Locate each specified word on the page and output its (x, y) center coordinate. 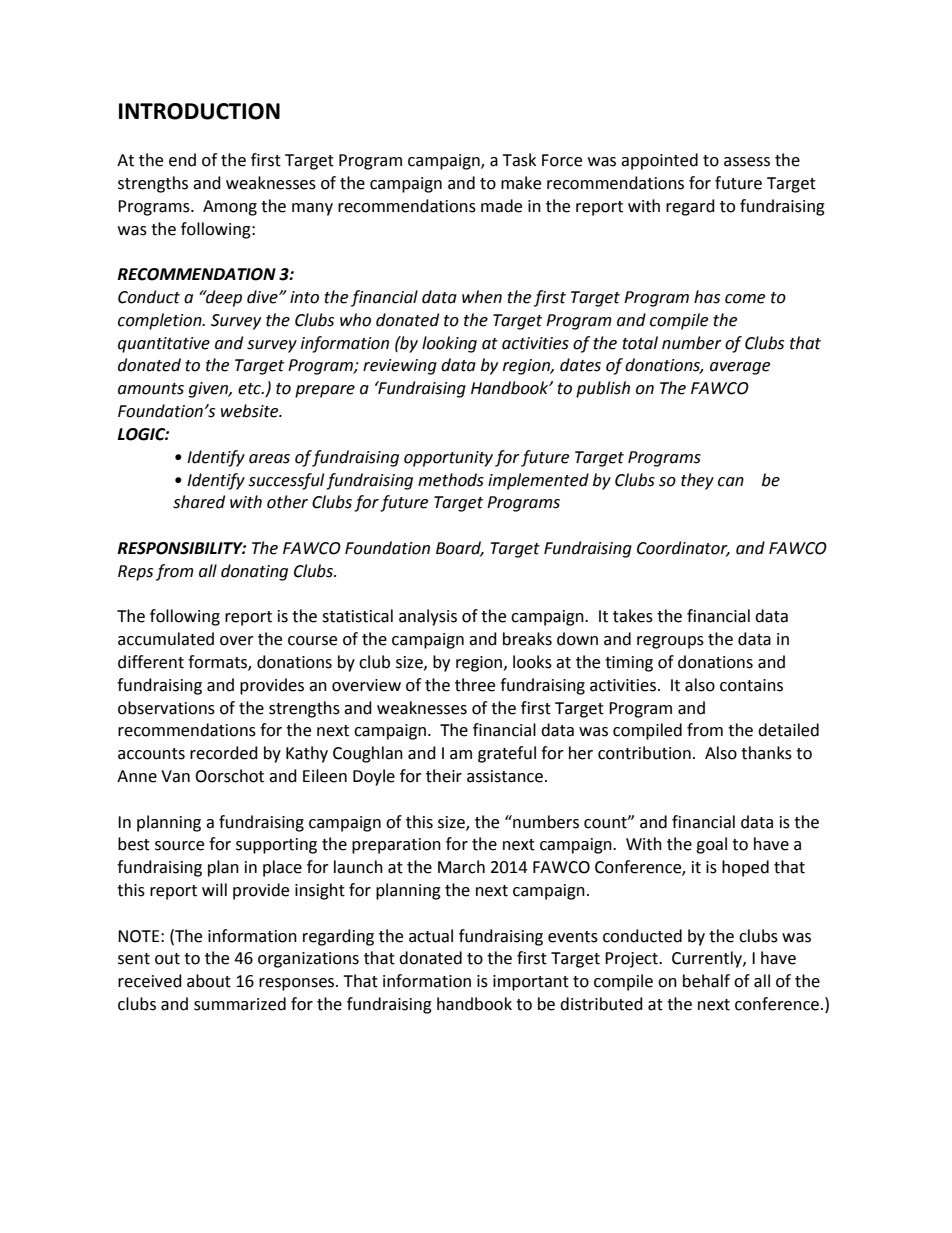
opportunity (448, 459)
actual (431, 936)
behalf (706, 981)
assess (747, 162)
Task (519, 160)
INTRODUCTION (199, 111)
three (475, 685)
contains (751, 685)
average (740, 368)
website (251, 411)
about (209, 981)
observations (166, 708)
